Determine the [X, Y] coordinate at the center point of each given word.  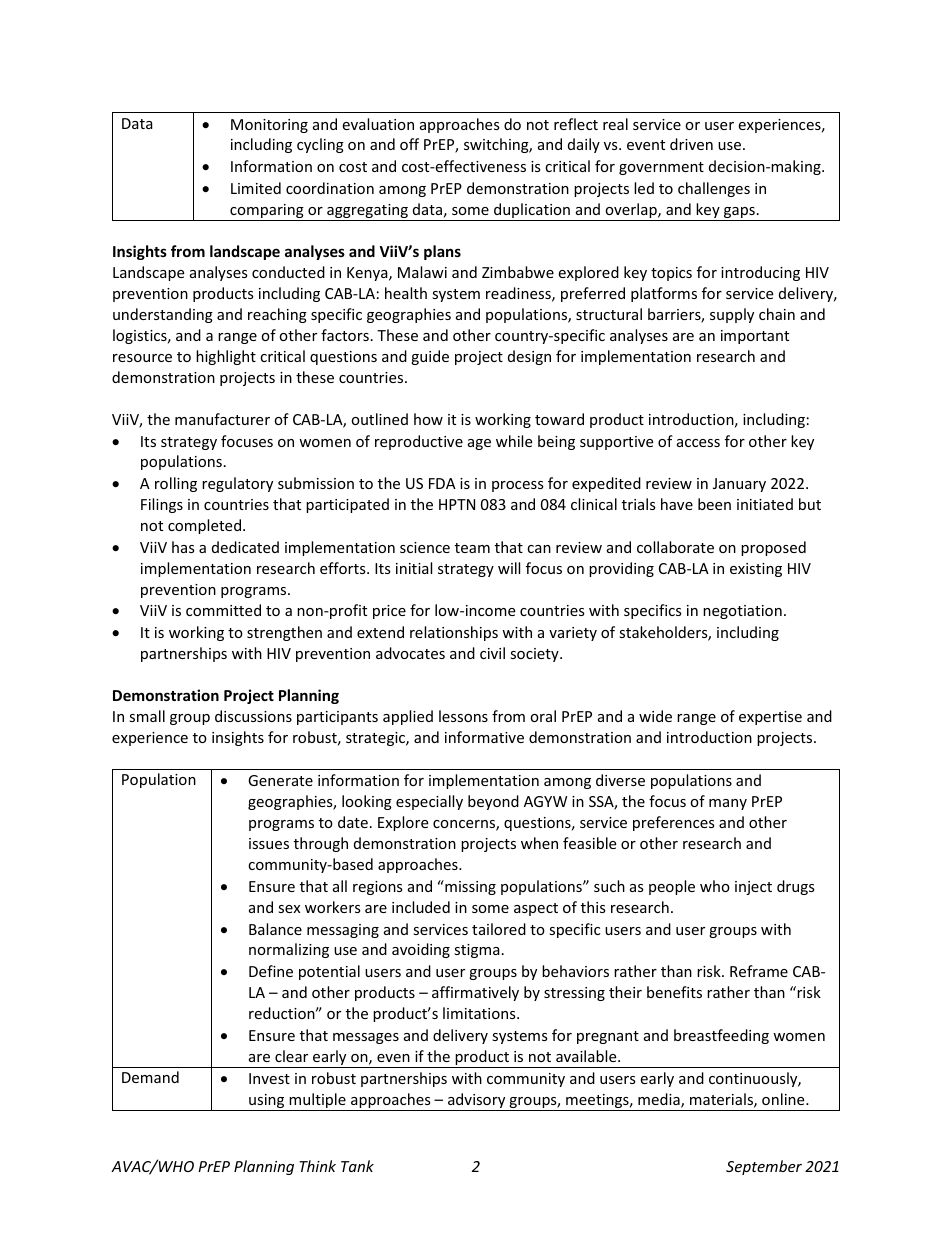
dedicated [245, 547]
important [755, 337]
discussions [253, 716]
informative [484, 737]
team [472, 548]
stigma [477, 951]
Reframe [759, 971]
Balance [275, 929]
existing [756, 570]
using [267, 1102]
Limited [256, 188]
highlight [226, 357]
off [409, 144]
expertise [770, 718]
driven [691, 144]
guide [430, 357]
